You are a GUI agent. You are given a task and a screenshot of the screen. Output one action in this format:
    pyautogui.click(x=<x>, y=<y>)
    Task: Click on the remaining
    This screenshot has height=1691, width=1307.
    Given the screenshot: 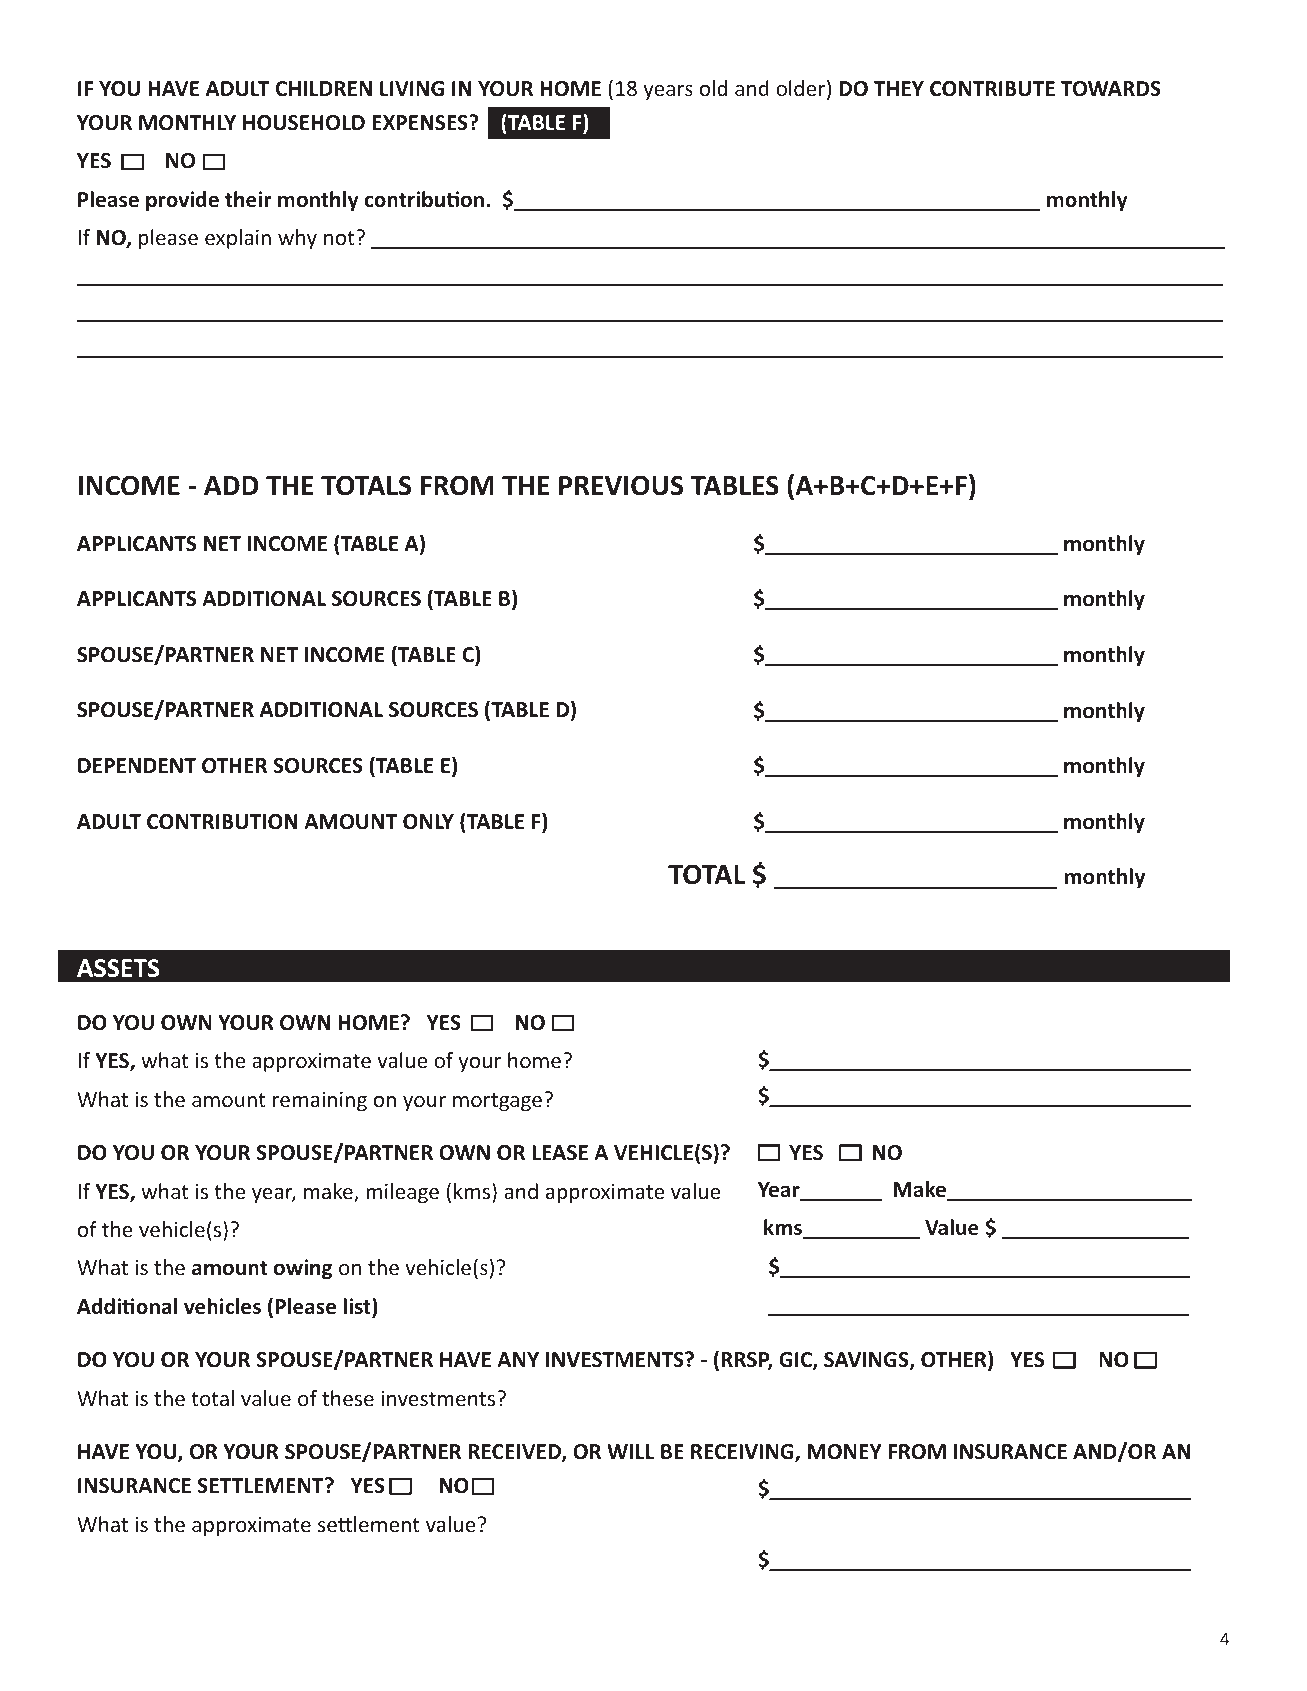 What is the action you would take?
    pyautogui.click(x=320, y=1101)
